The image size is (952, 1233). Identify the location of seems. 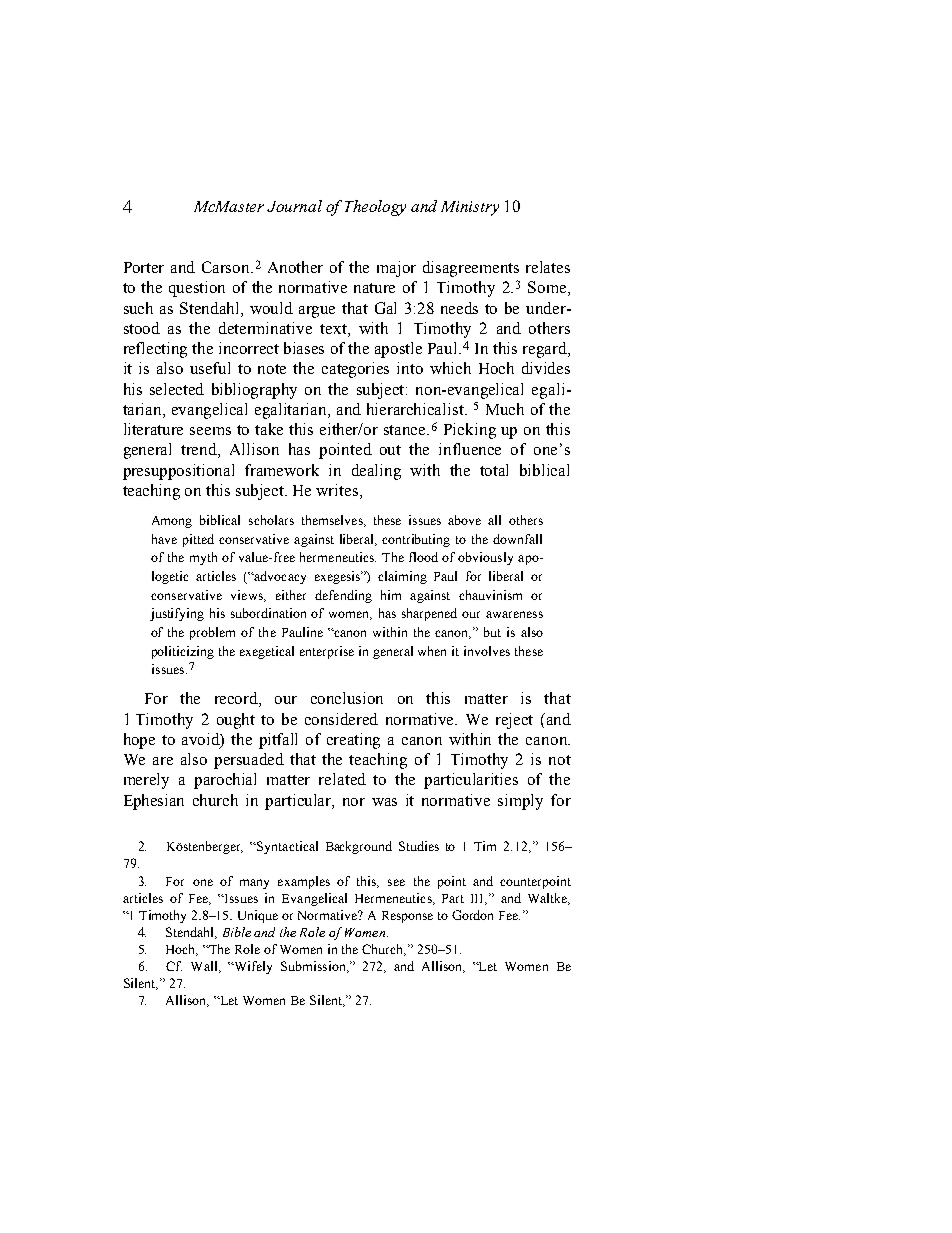
(210, 431).
